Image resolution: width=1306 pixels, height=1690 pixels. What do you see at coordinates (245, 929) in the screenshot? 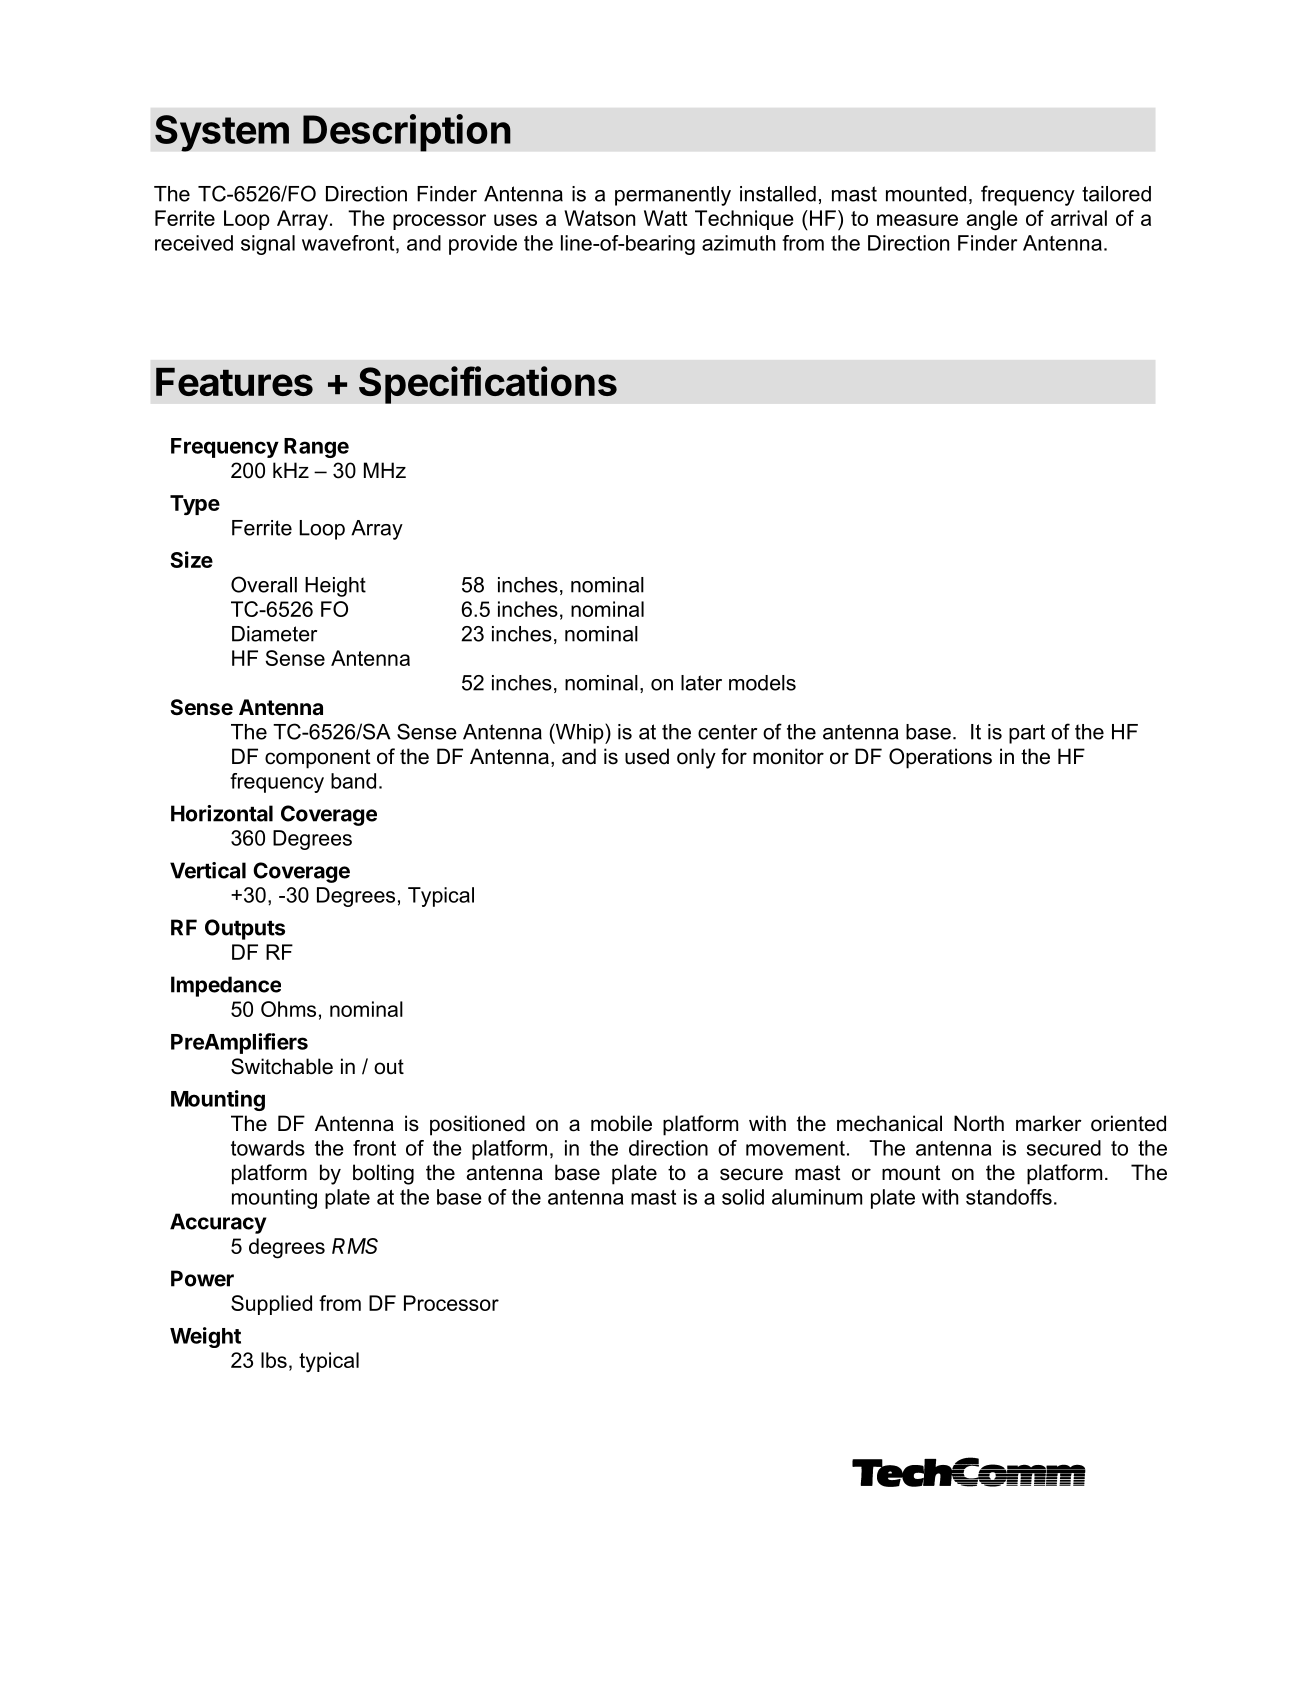
I see `Outputs` at bounding box center [245, 929].
